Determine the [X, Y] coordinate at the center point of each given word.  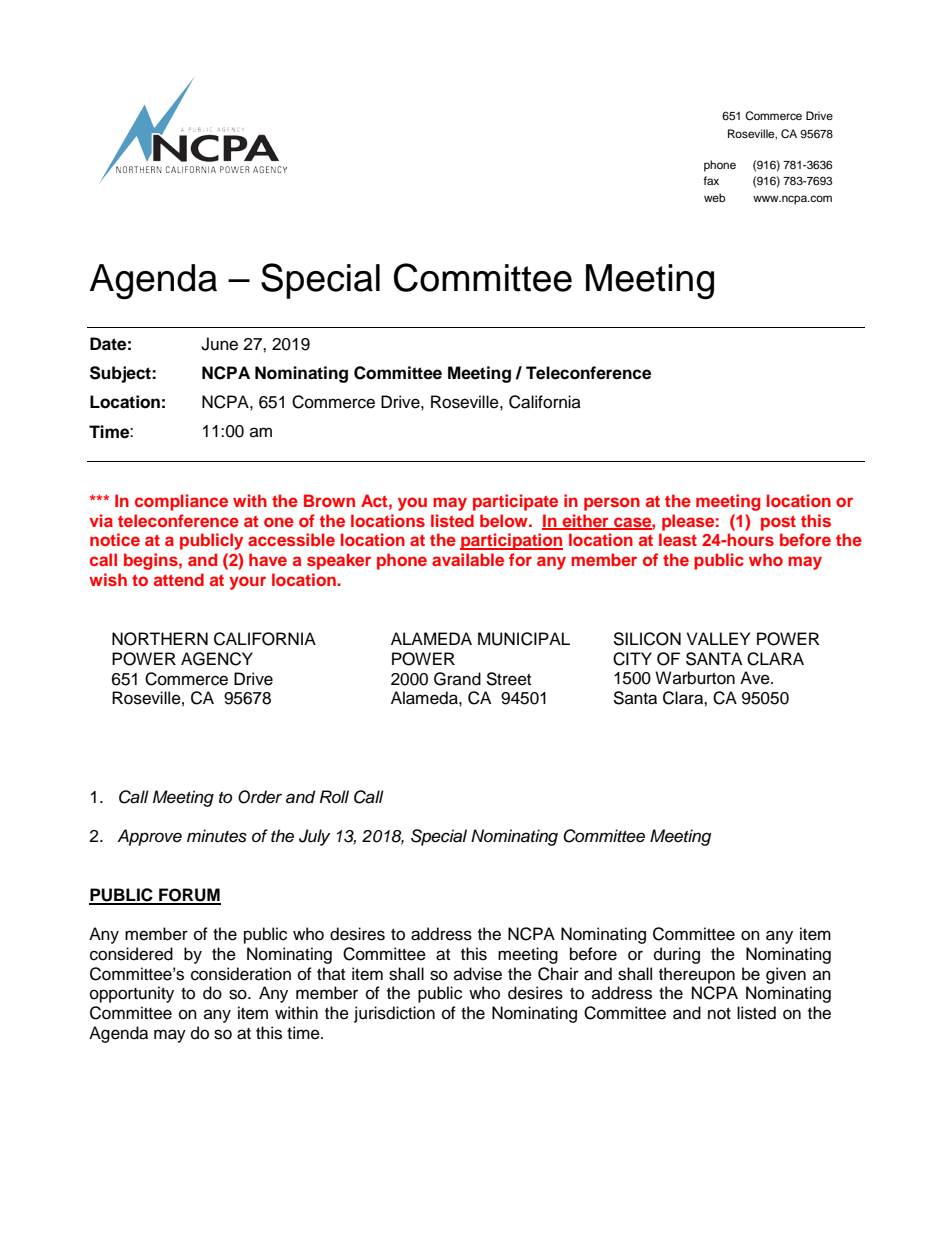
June [219, 344]
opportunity [132, 994]
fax [711, 180]
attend [179, 579]
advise [478, 974]
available [468, 559]
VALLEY [718, 638]
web [714, 197]
